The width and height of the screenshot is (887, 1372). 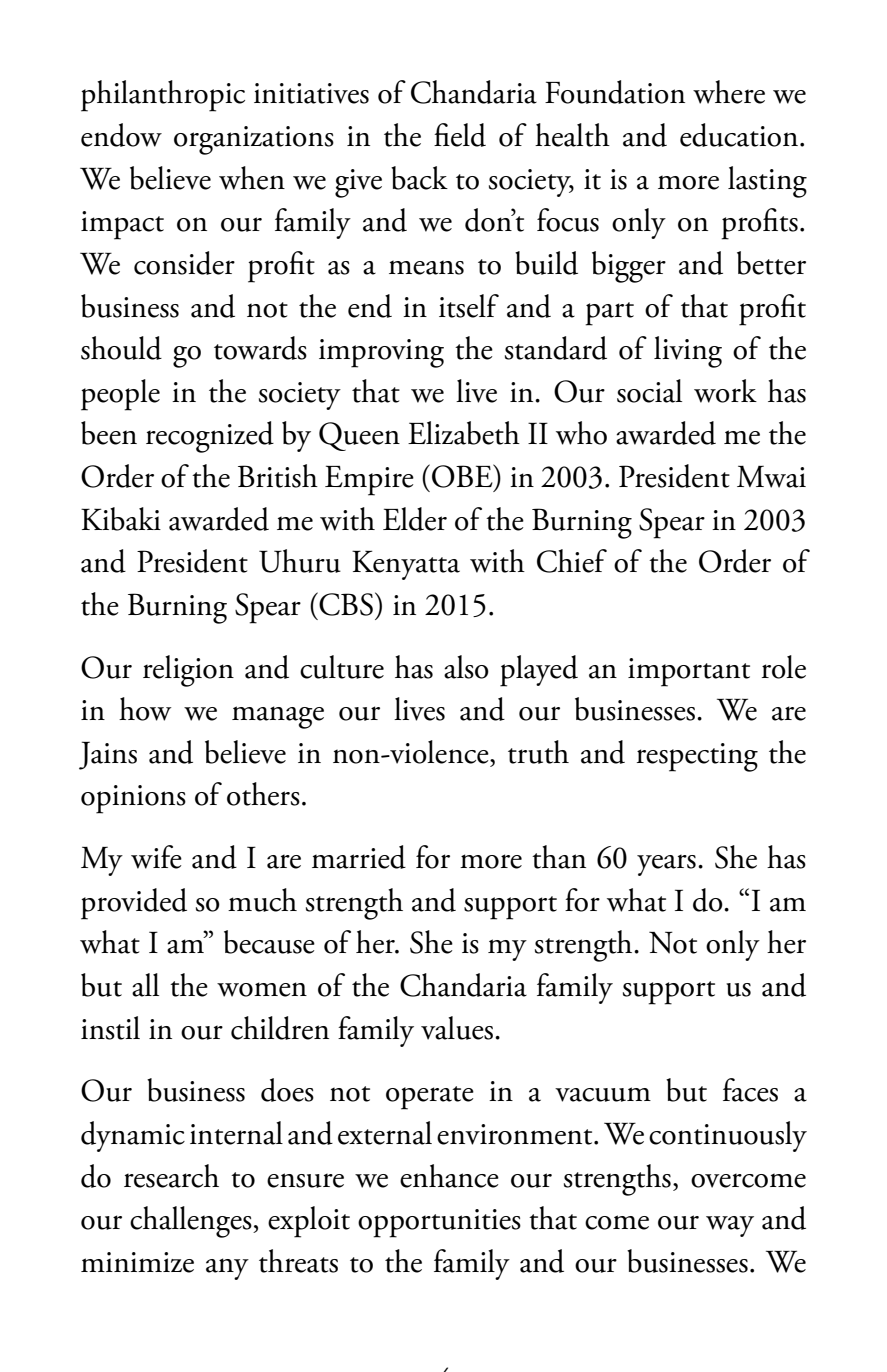 I want to click on religion, so click(x=188, y=671).
